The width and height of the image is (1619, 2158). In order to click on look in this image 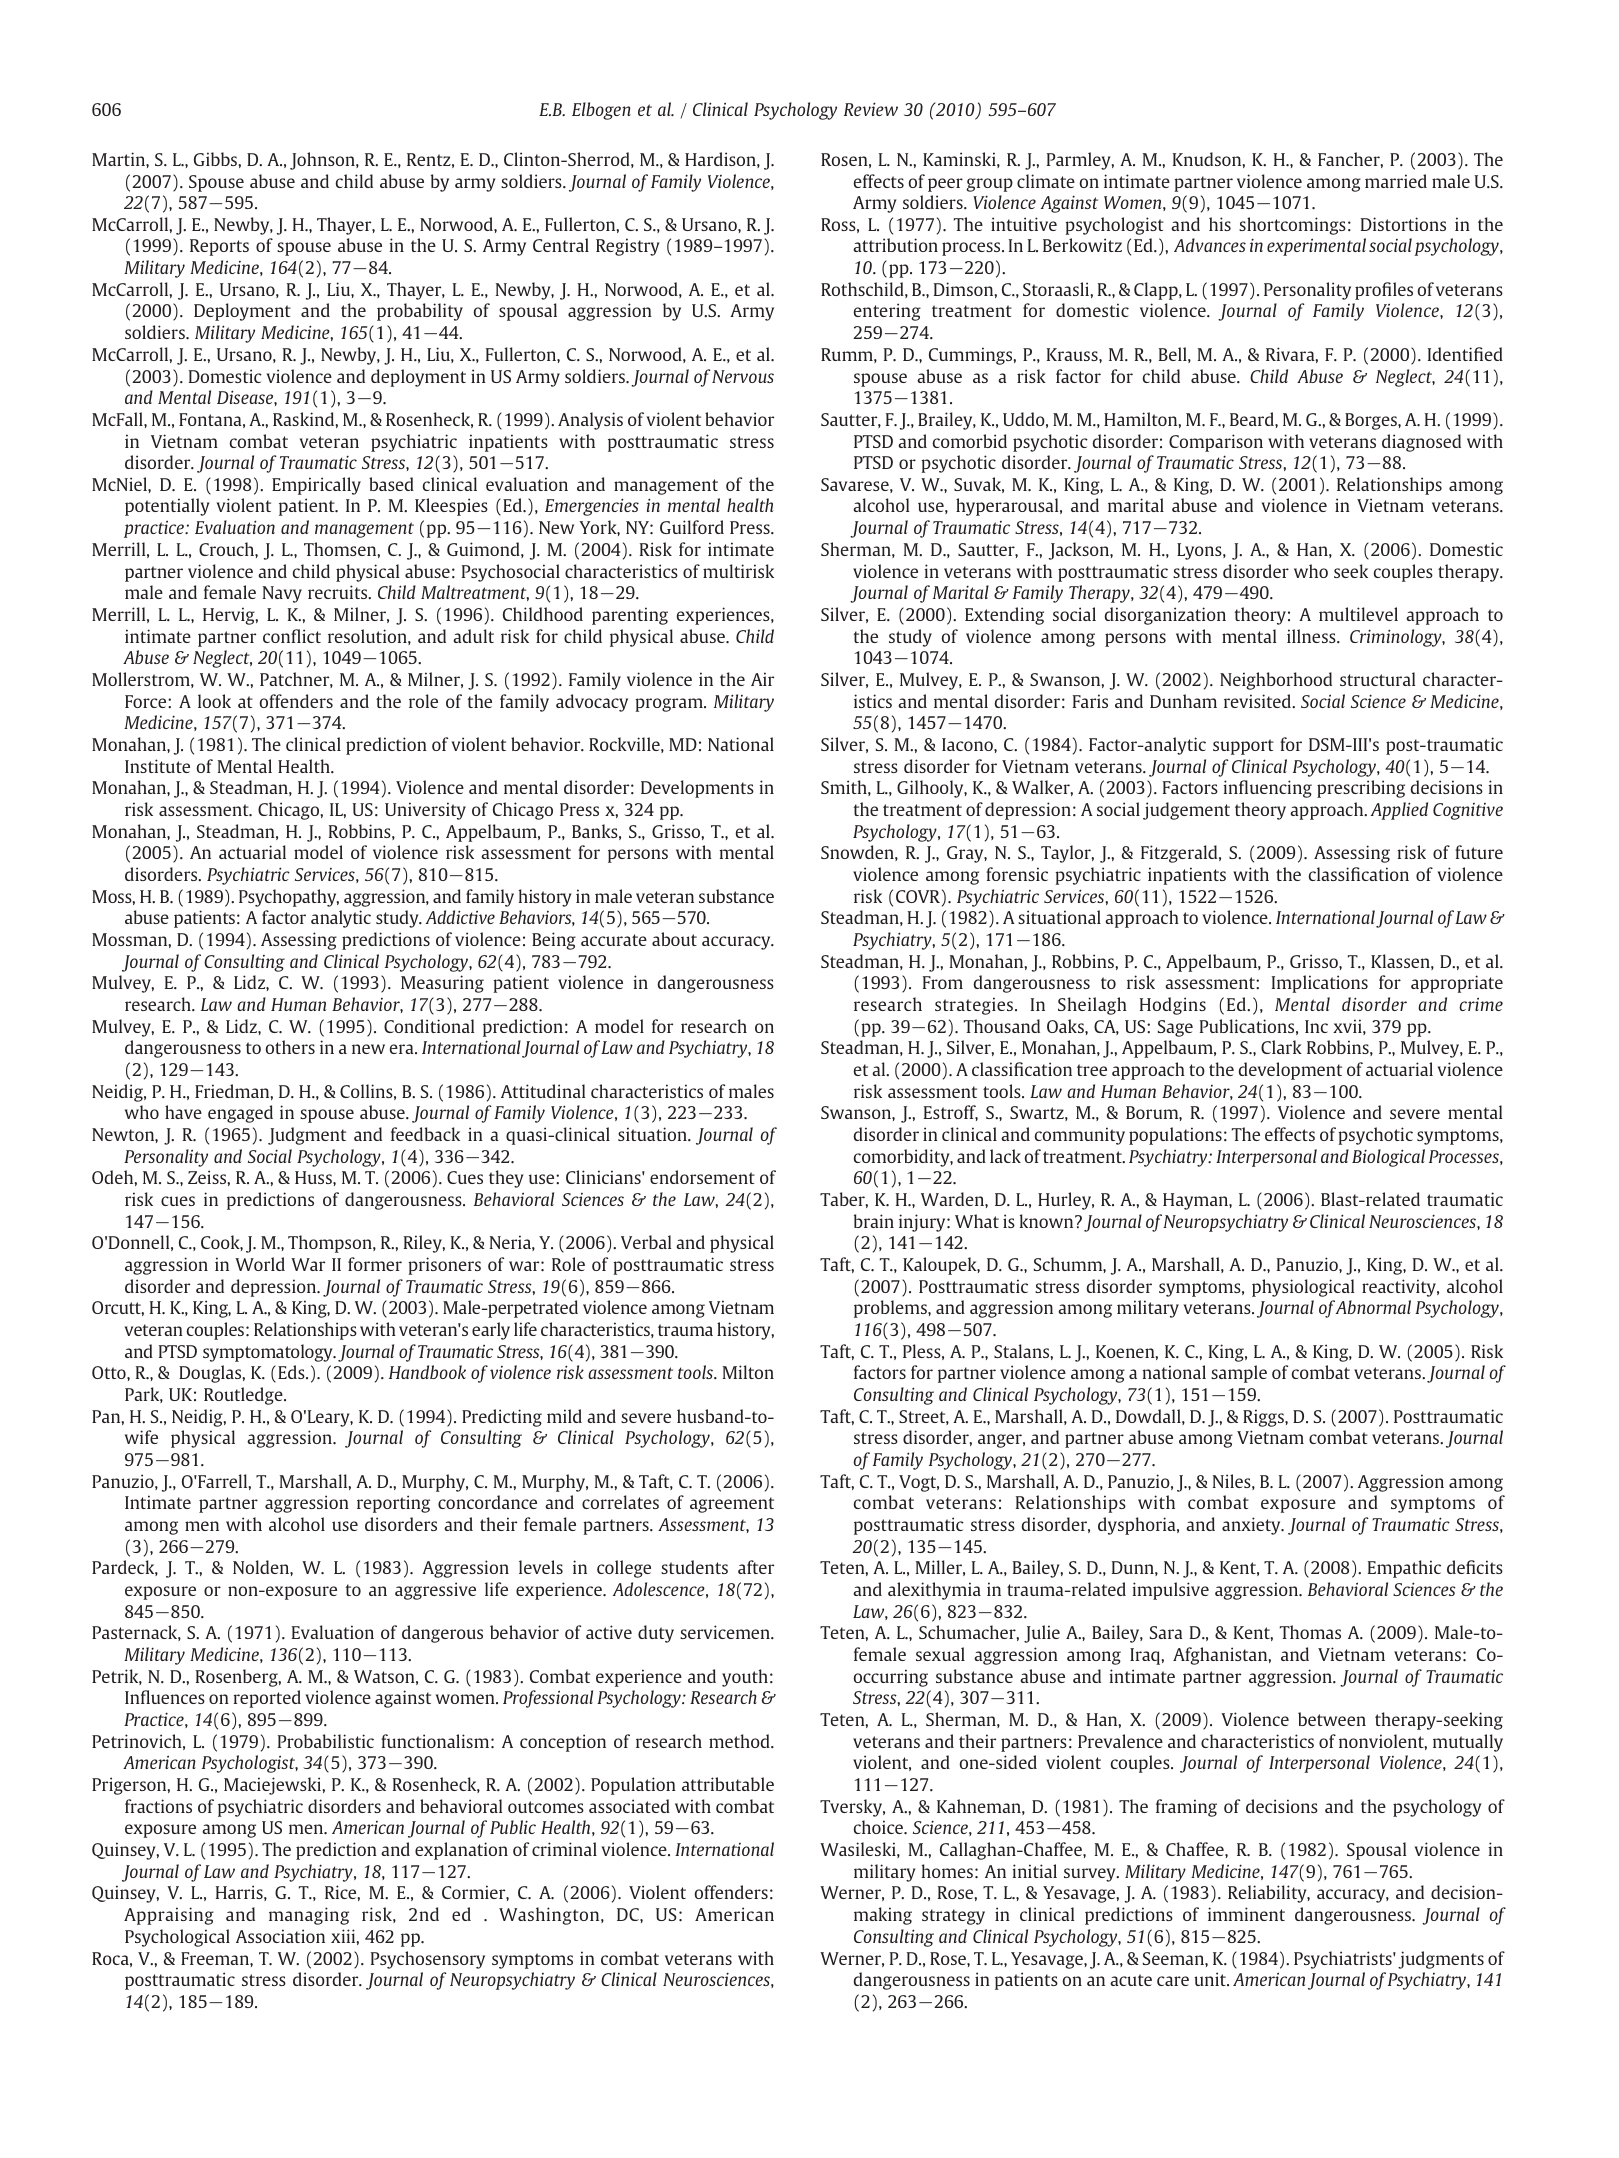, I will do `click(214, 701)`.
